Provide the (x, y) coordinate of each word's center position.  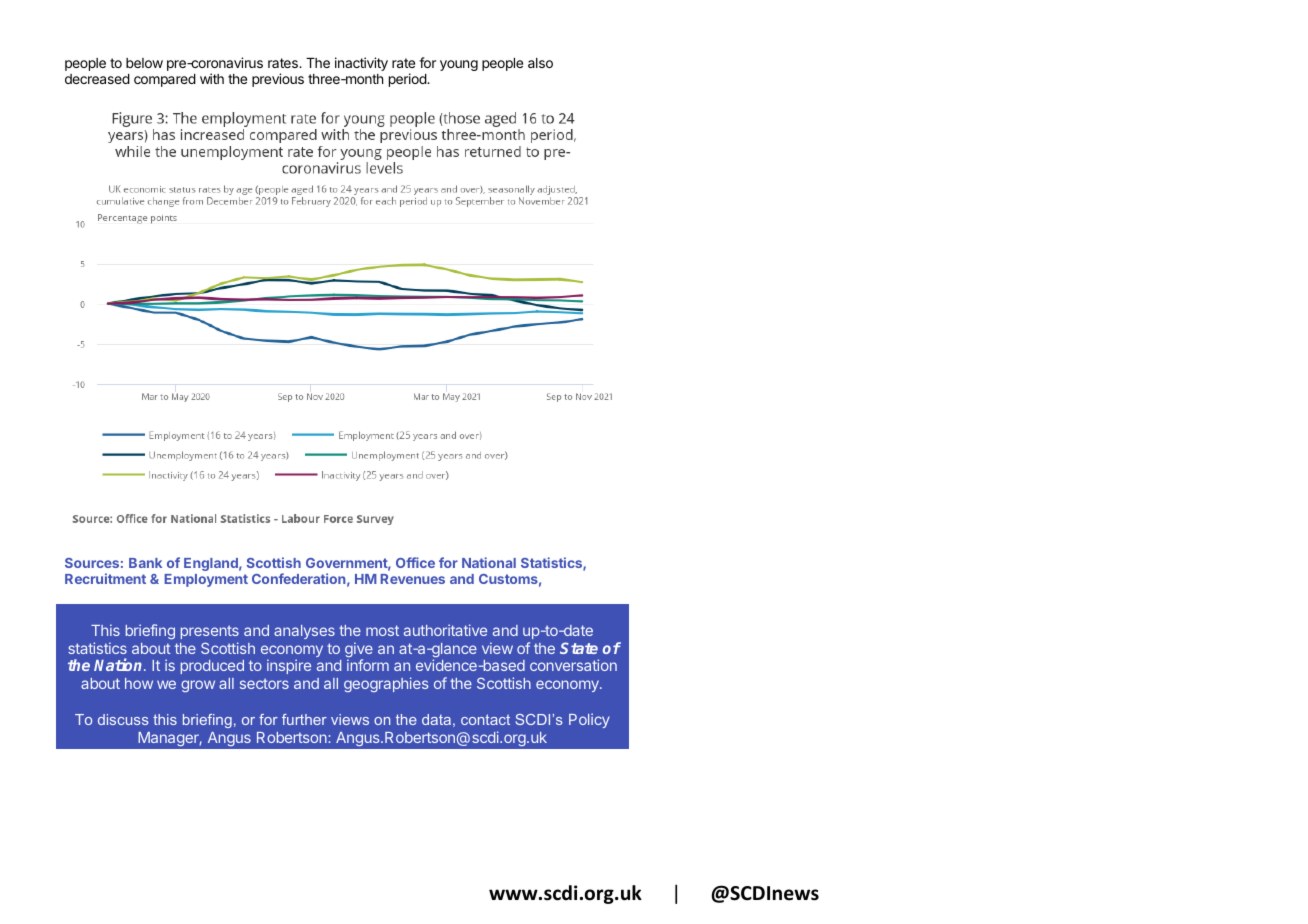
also (540, 63)
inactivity (361, 64)
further (304, 719)
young (459, 65)
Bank (145, 563)
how (139, 683)
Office (415, 562)
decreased (97, 79)
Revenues (413, 579)
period (408, 80)
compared (165, 80)
